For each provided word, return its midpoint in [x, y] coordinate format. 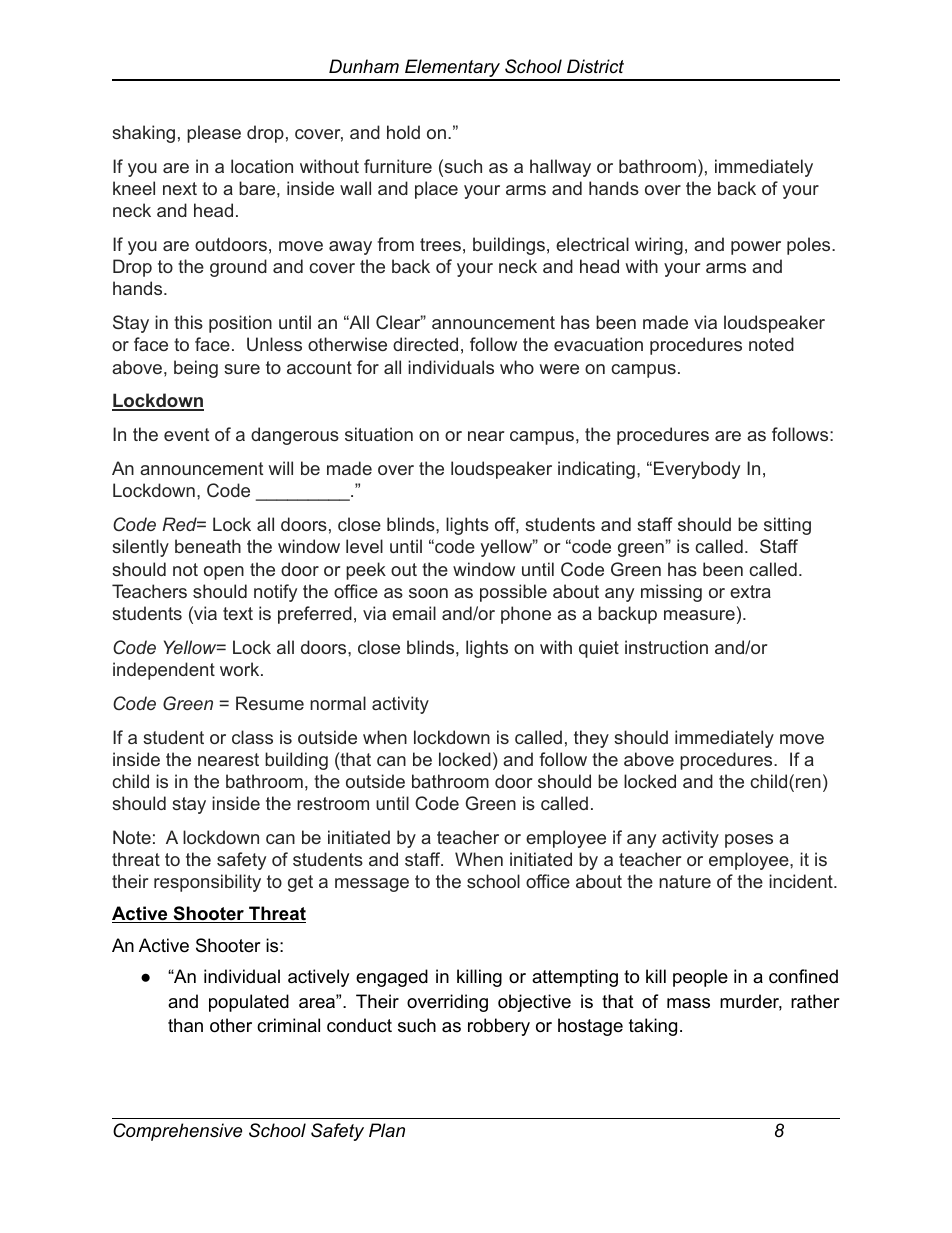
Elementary [452, 69]
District [595, 66]
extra [750, 591]
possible [513, 593]
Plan [387, 1130]
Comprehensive [177, 1132]
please [214, 134]
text [238, 613]
